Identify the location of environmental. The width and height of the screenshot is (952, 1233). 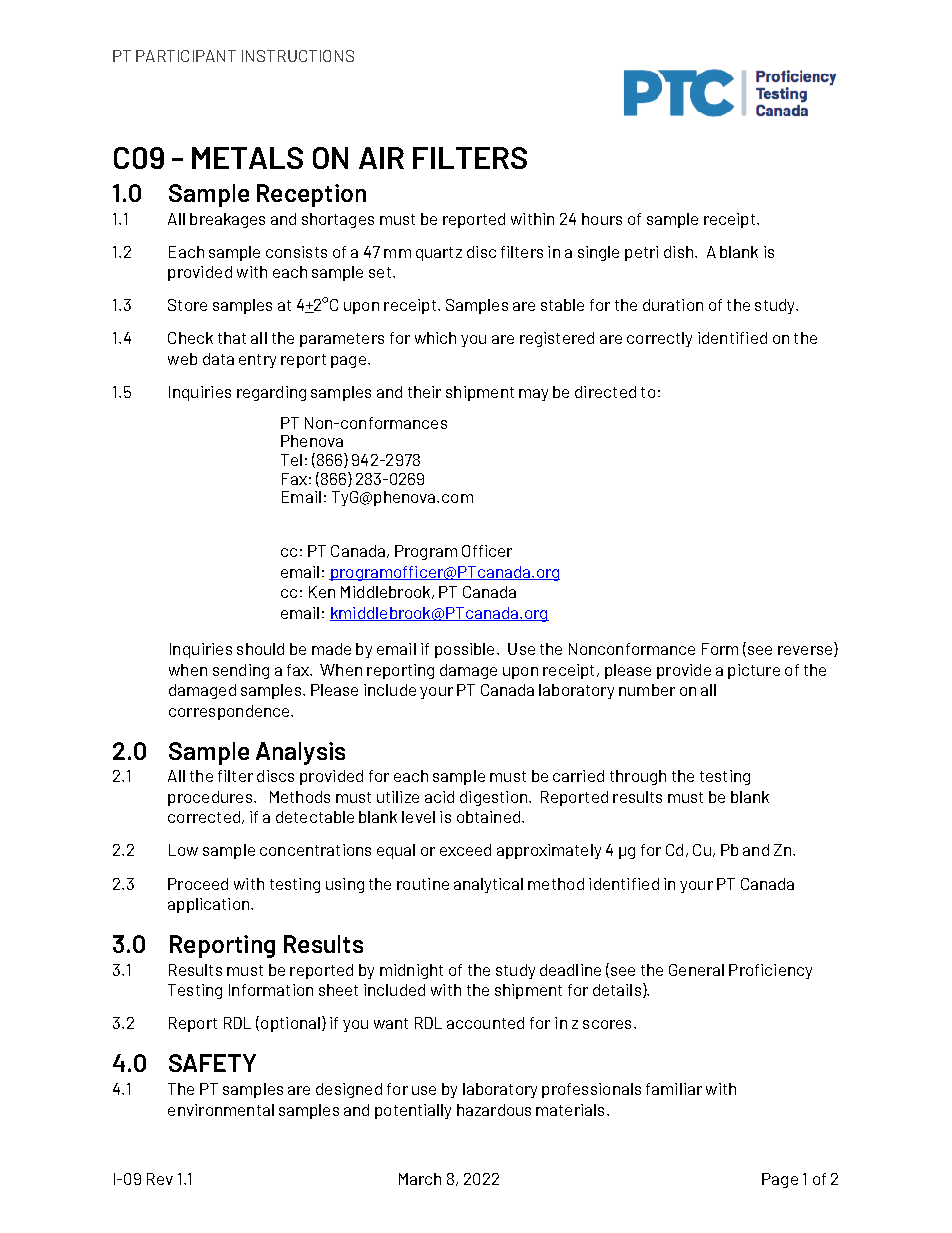
(221, 1110).
